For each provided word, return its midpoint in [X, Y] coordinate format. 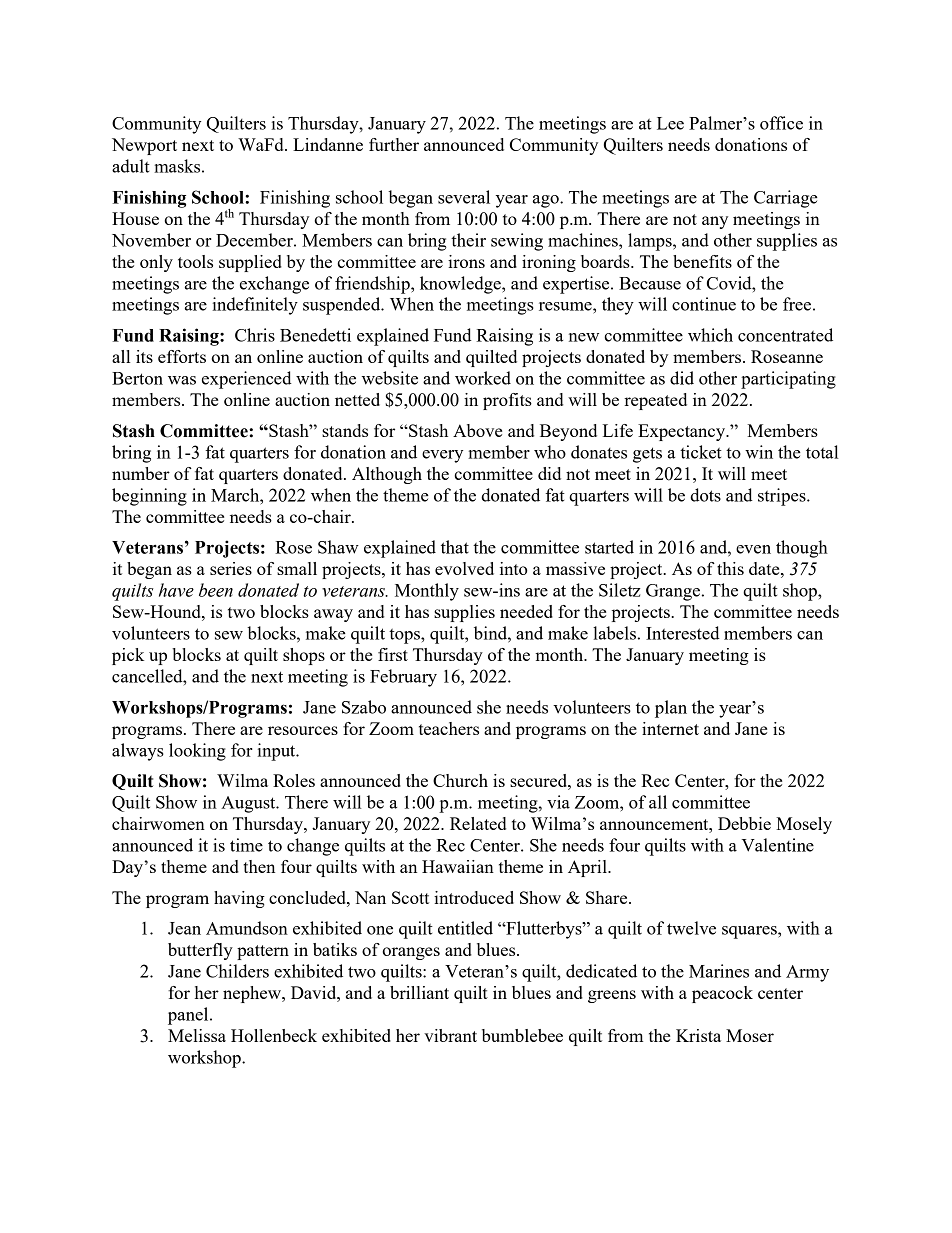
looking [197, 752]
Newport [144, 146]
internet [670, 728]
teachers [449, 728]
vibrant [450, 1035]
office [781, 123]
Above [477, 430]
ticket [701, 452]
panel [189, 1016]
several [464, 197]
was [182, 380]
